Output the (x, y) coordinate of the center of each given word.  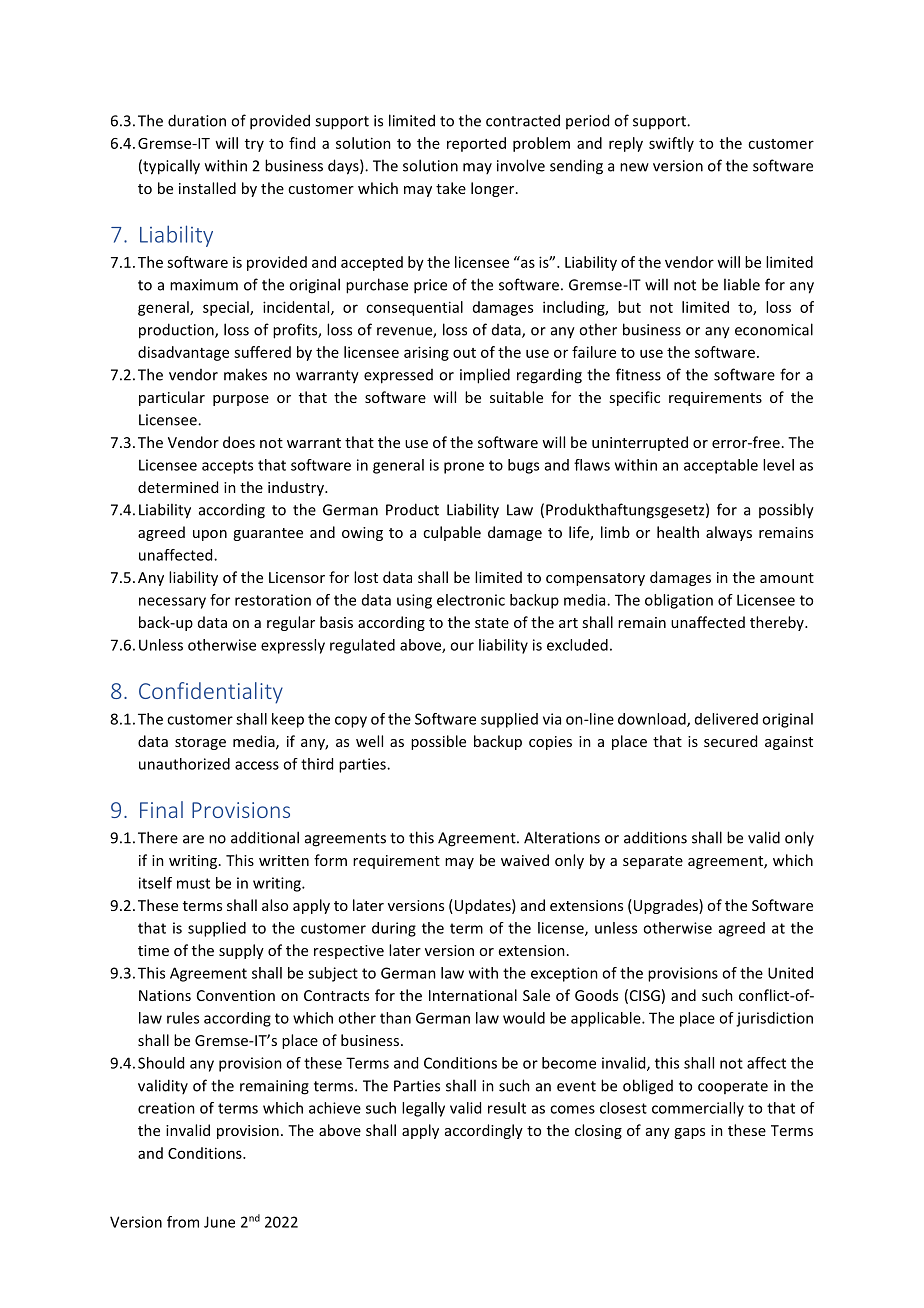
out (464, 353)
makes (245, 374)
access (257, 765)
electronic (471, 600)
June (219, 1222)
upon (210, 535)
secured (730, 741)
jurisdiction (774, 1019)
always (729, 533)
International (473, 995)
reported (476, 144)
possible (438, 742)
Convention (236, 995)
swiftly (671, 144)
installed (207, 188)
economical (774, 329)
